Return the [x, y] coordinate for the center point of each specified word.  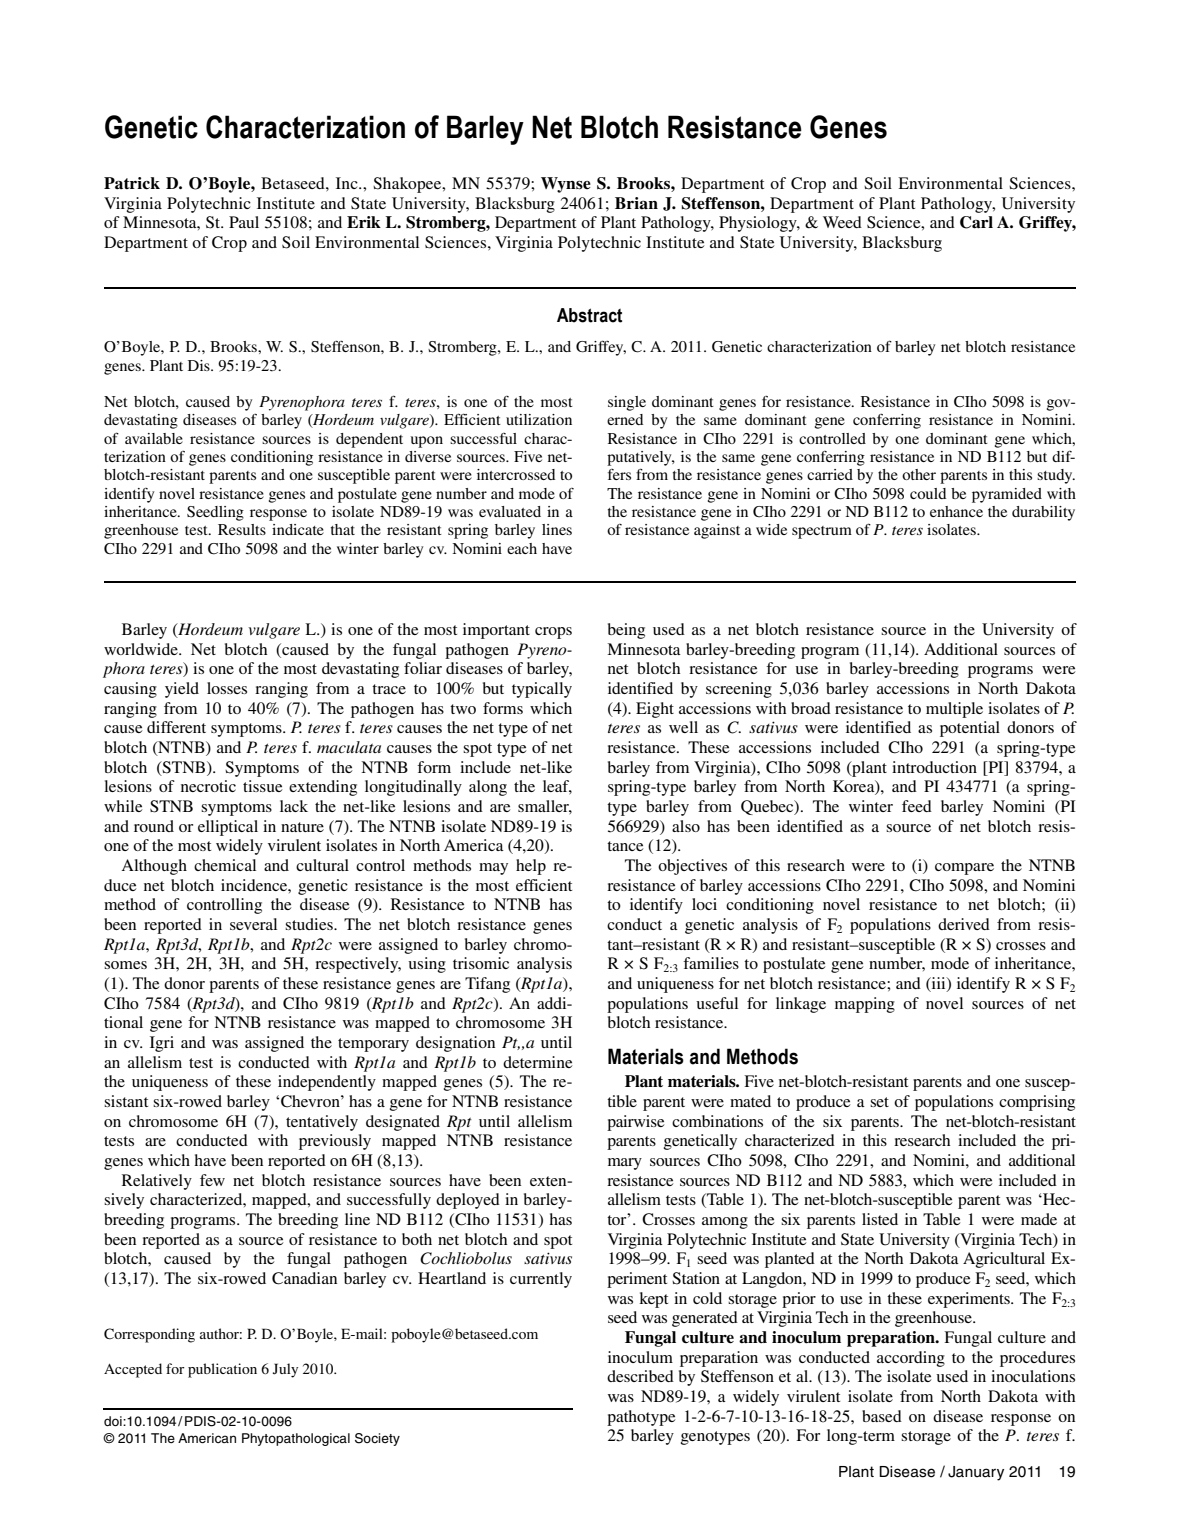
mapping [865, 1005]
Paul [244, 222]
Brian [636, 203]
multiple [954, 710]
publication [222, 1370]
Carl [976, 222]
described [640, 1376]
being [626, 631]
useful [717, 1003]
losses [227, 688]
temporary [373, 1045]
